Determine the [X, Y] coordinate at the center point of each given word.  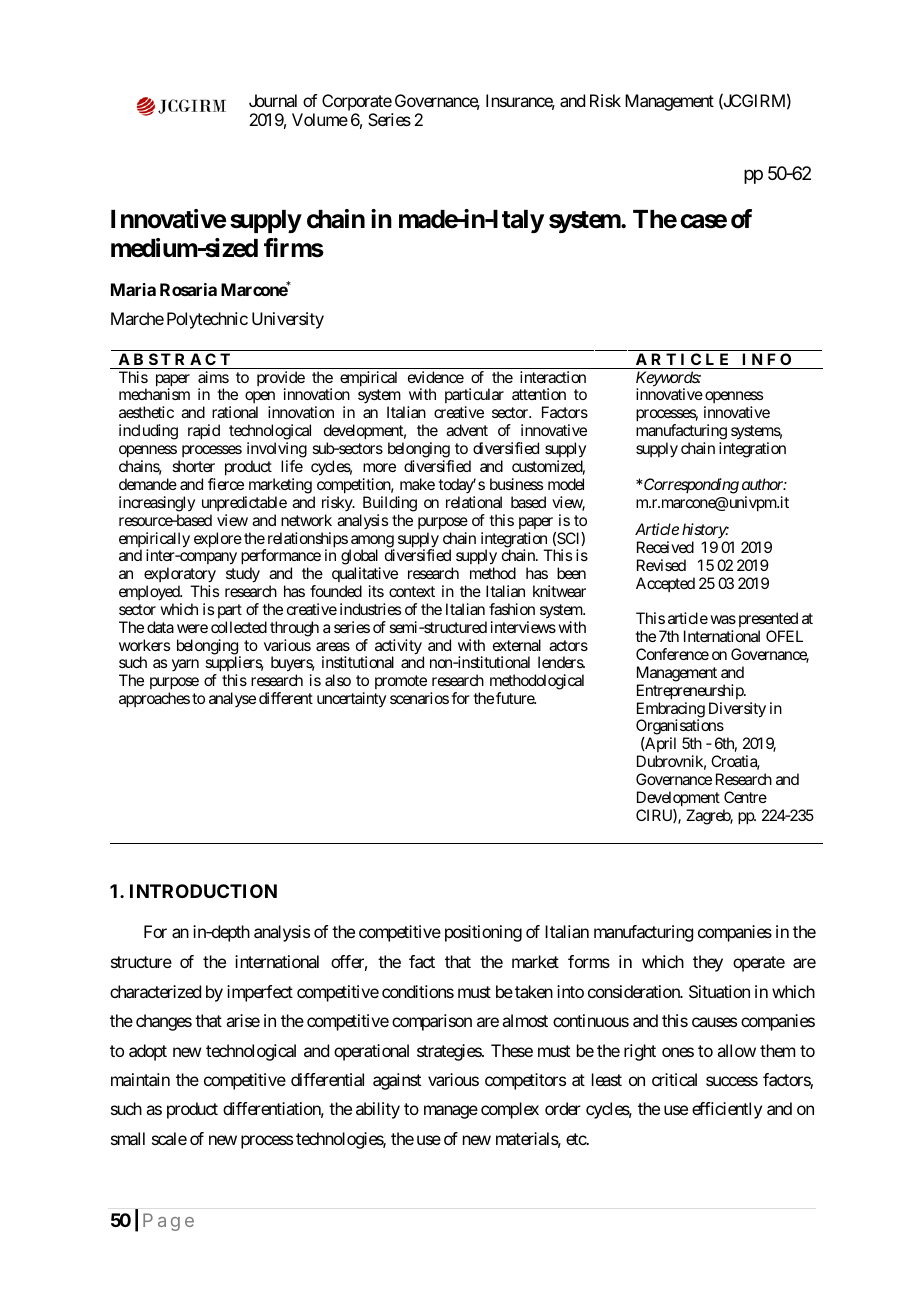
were [192, 628]
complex [510, 1110]
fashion [512, 609]
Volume [320, 119]
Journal [273, 100]
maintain [140, 1079]
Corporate [357, 102]
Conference [672, 654]
